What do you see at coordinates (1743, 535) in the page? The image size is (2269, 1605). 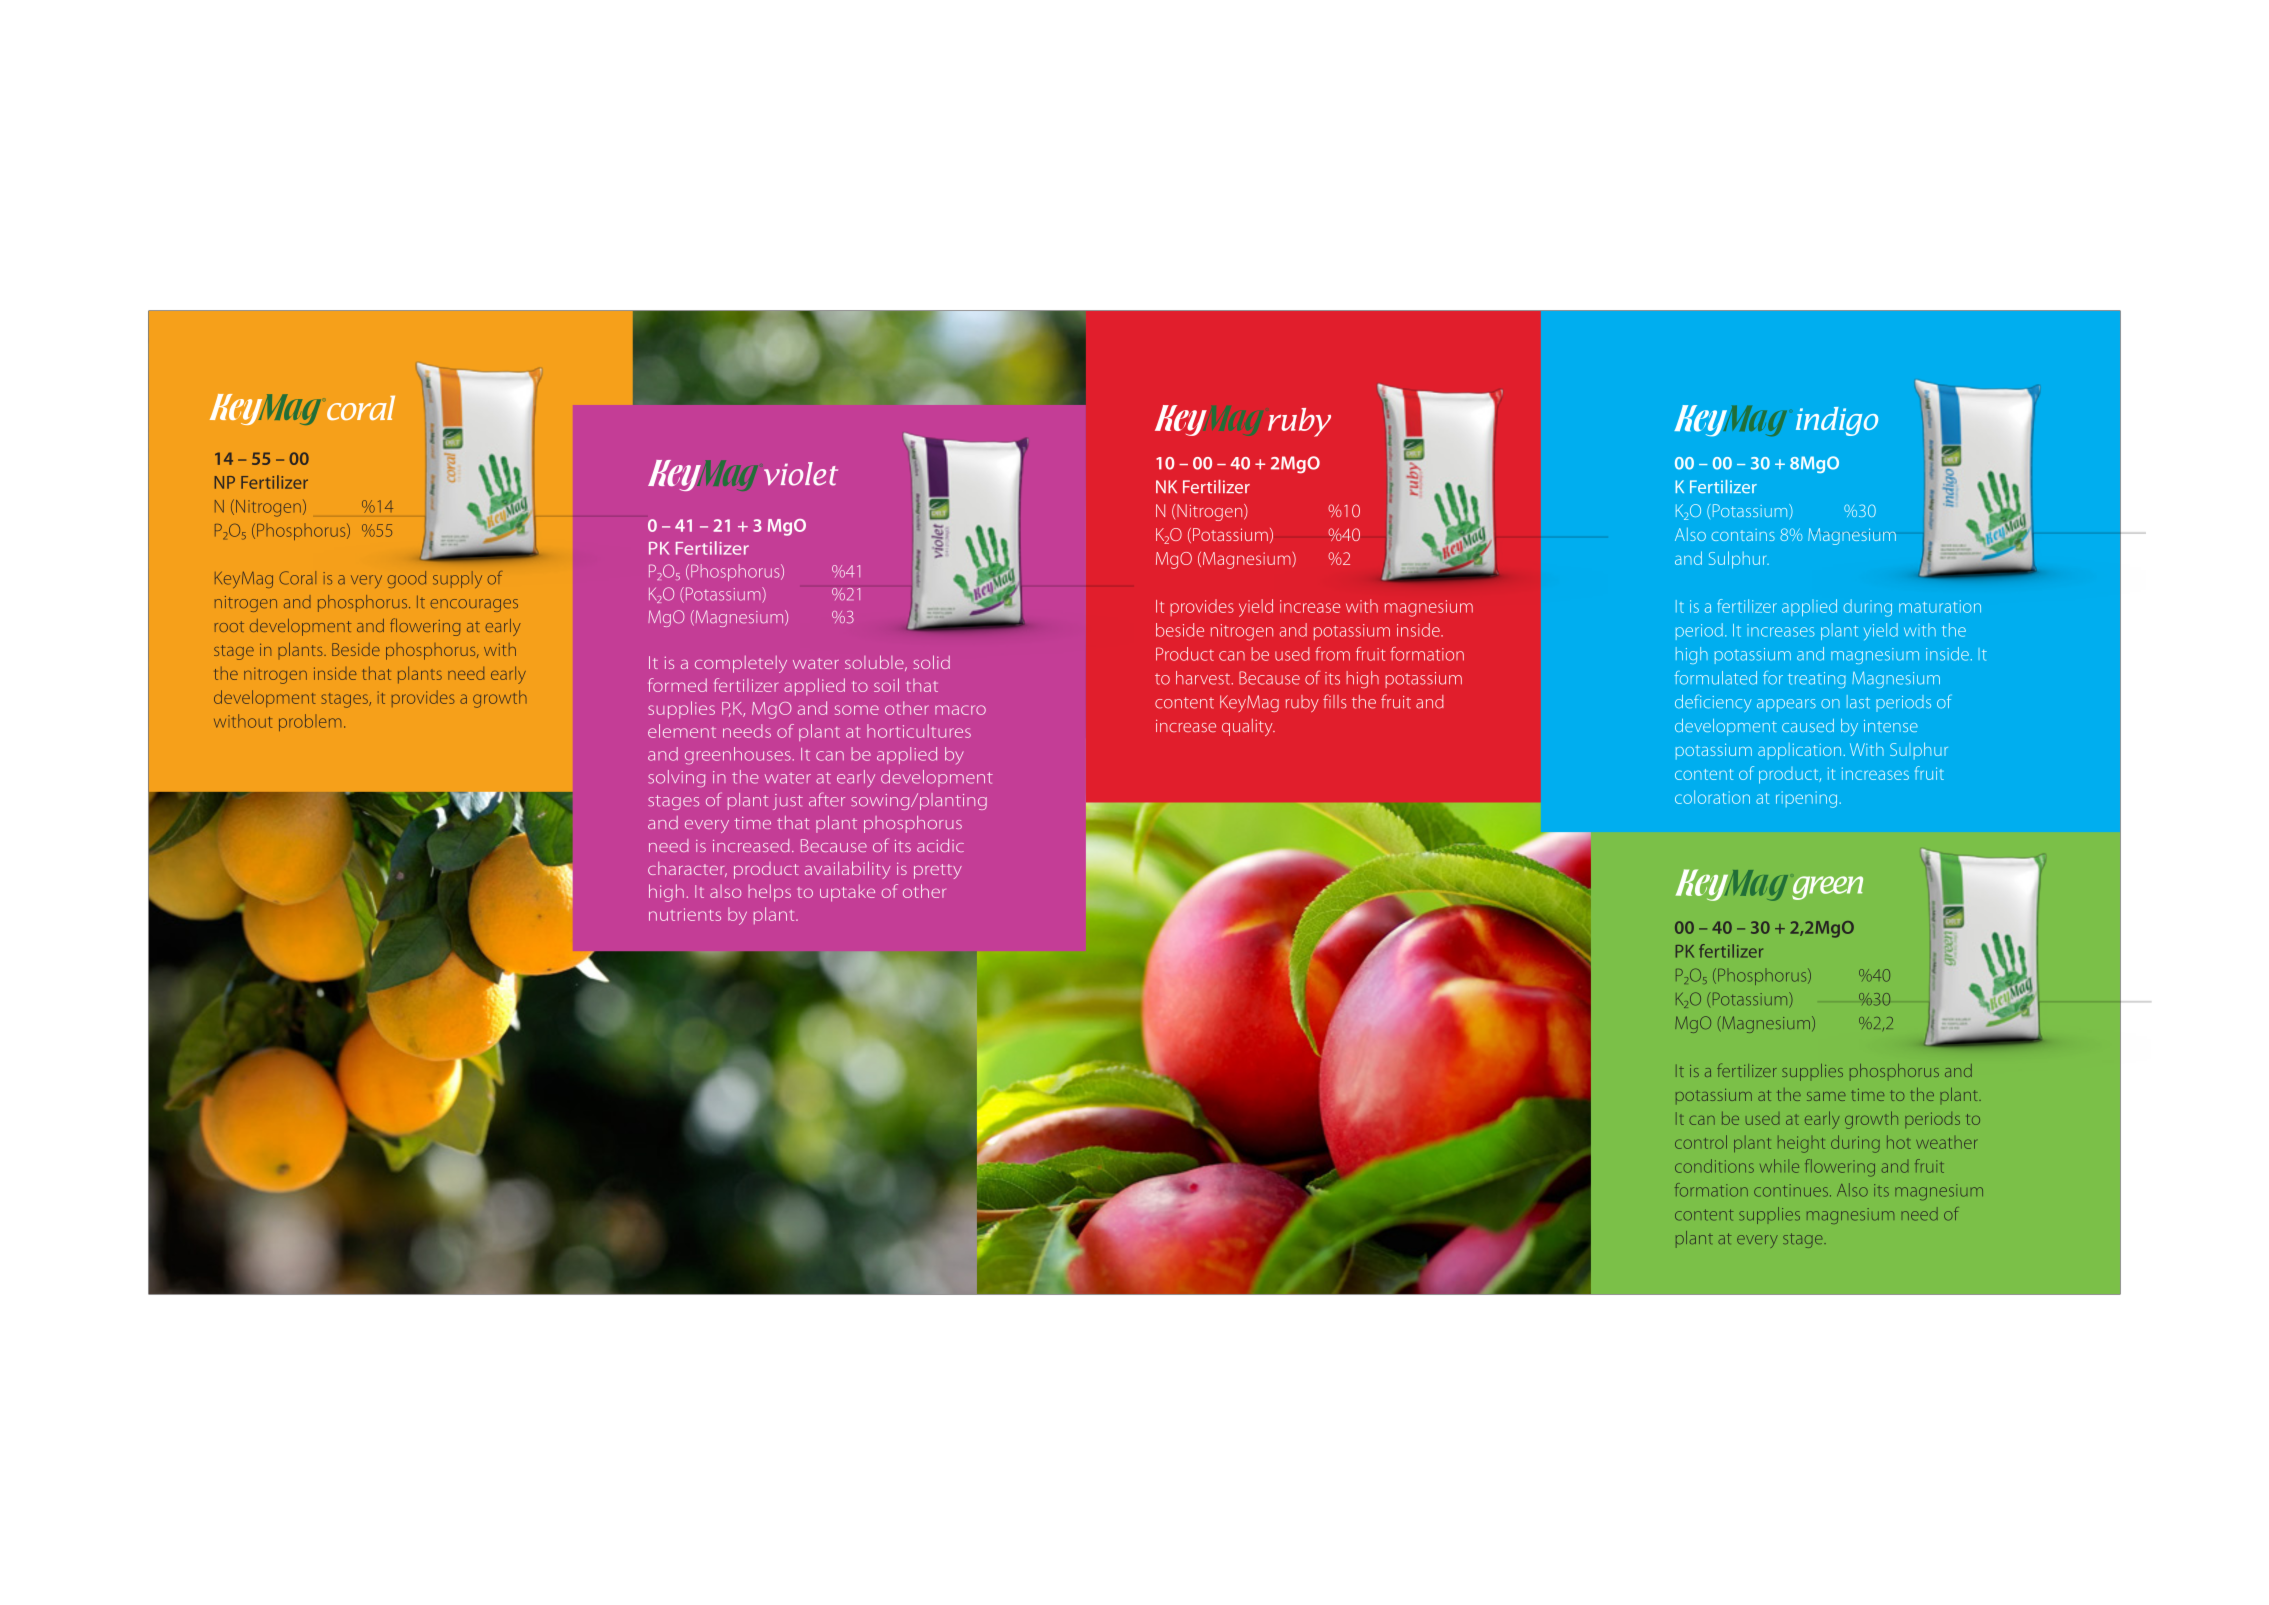 I see `contains` at bounding box center [1743, 535].
